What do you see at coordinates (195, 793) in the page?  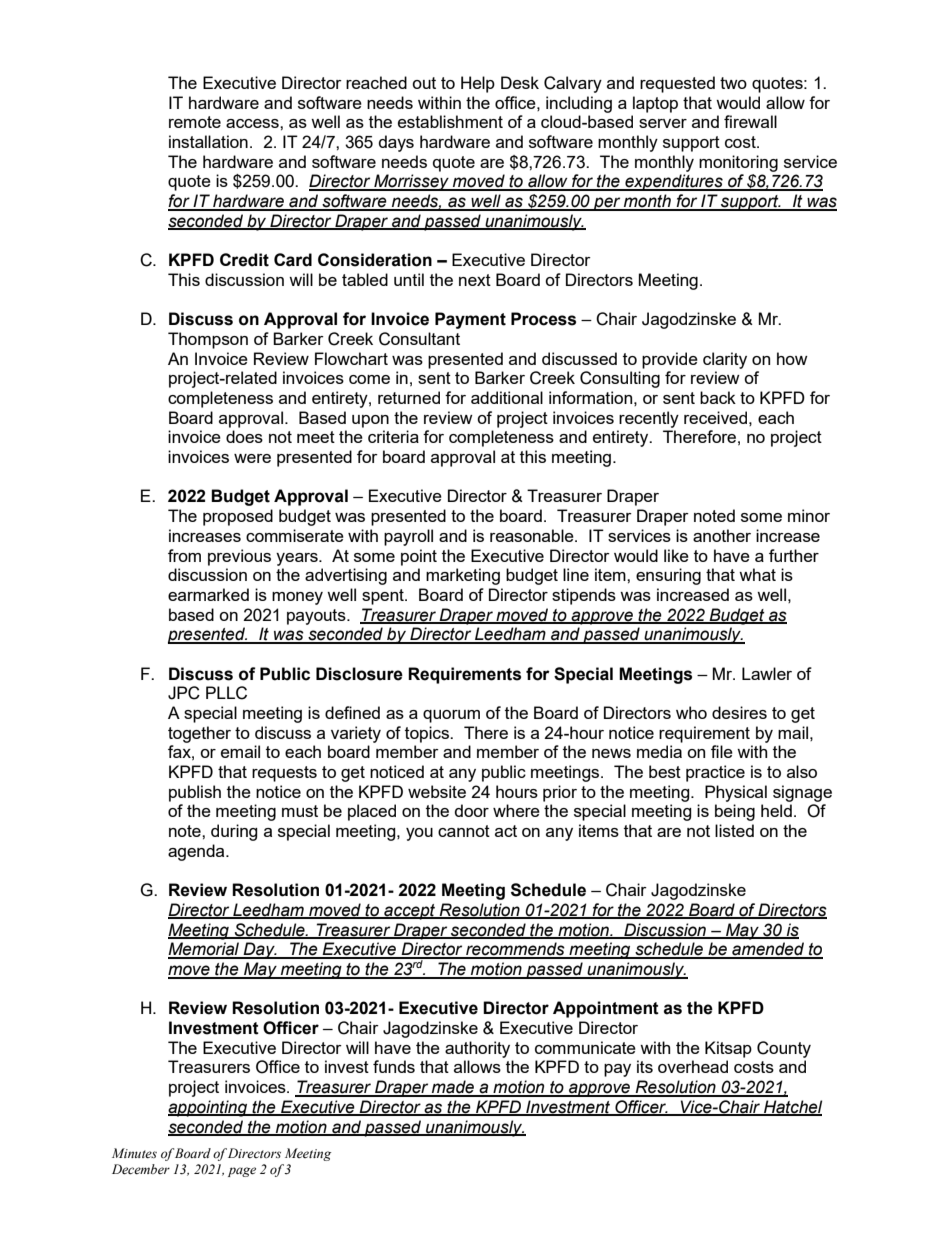 I see `publish` at bounding box center [195, 793].
